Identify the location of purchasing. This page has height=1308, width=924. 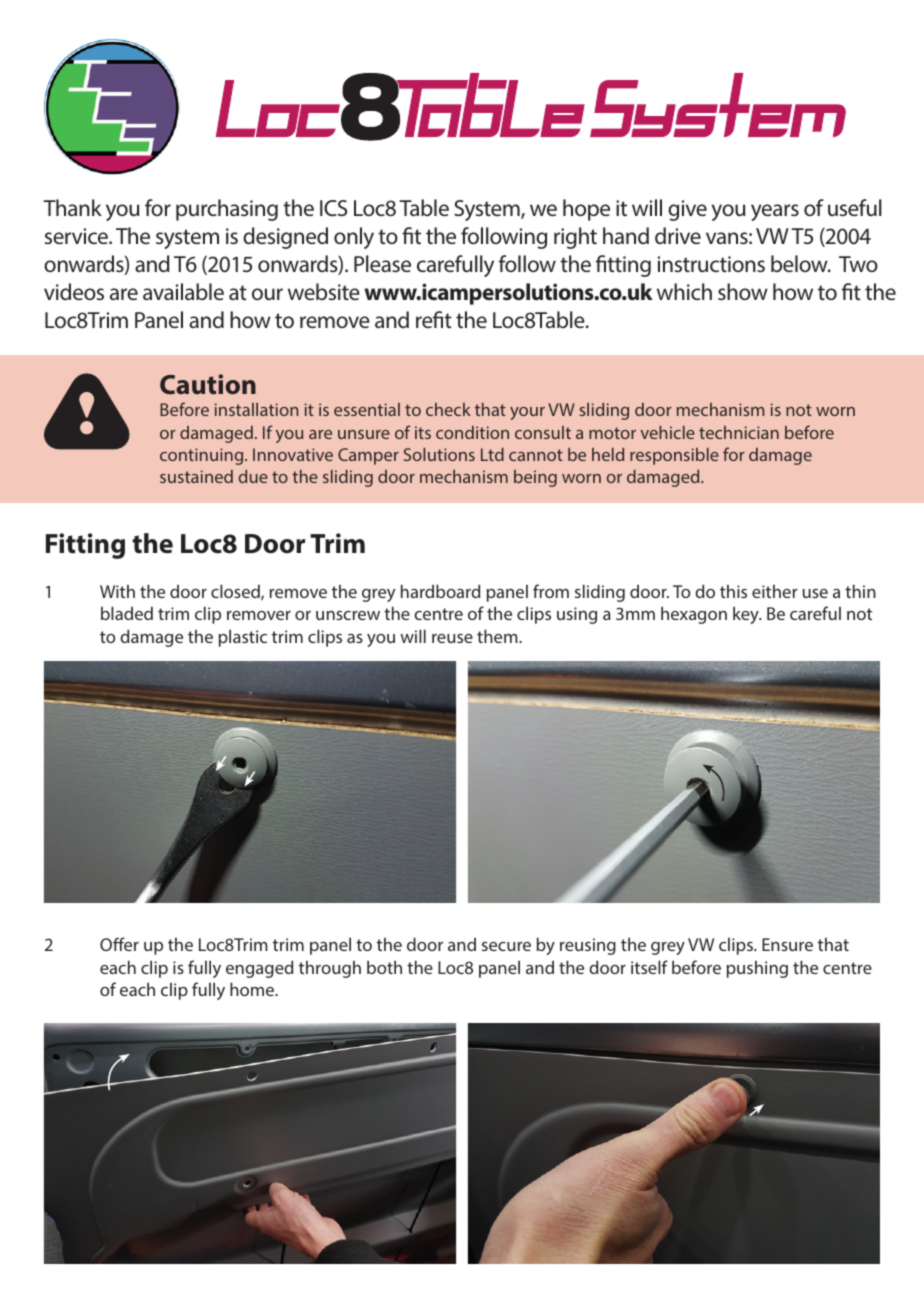
(227, 210).
